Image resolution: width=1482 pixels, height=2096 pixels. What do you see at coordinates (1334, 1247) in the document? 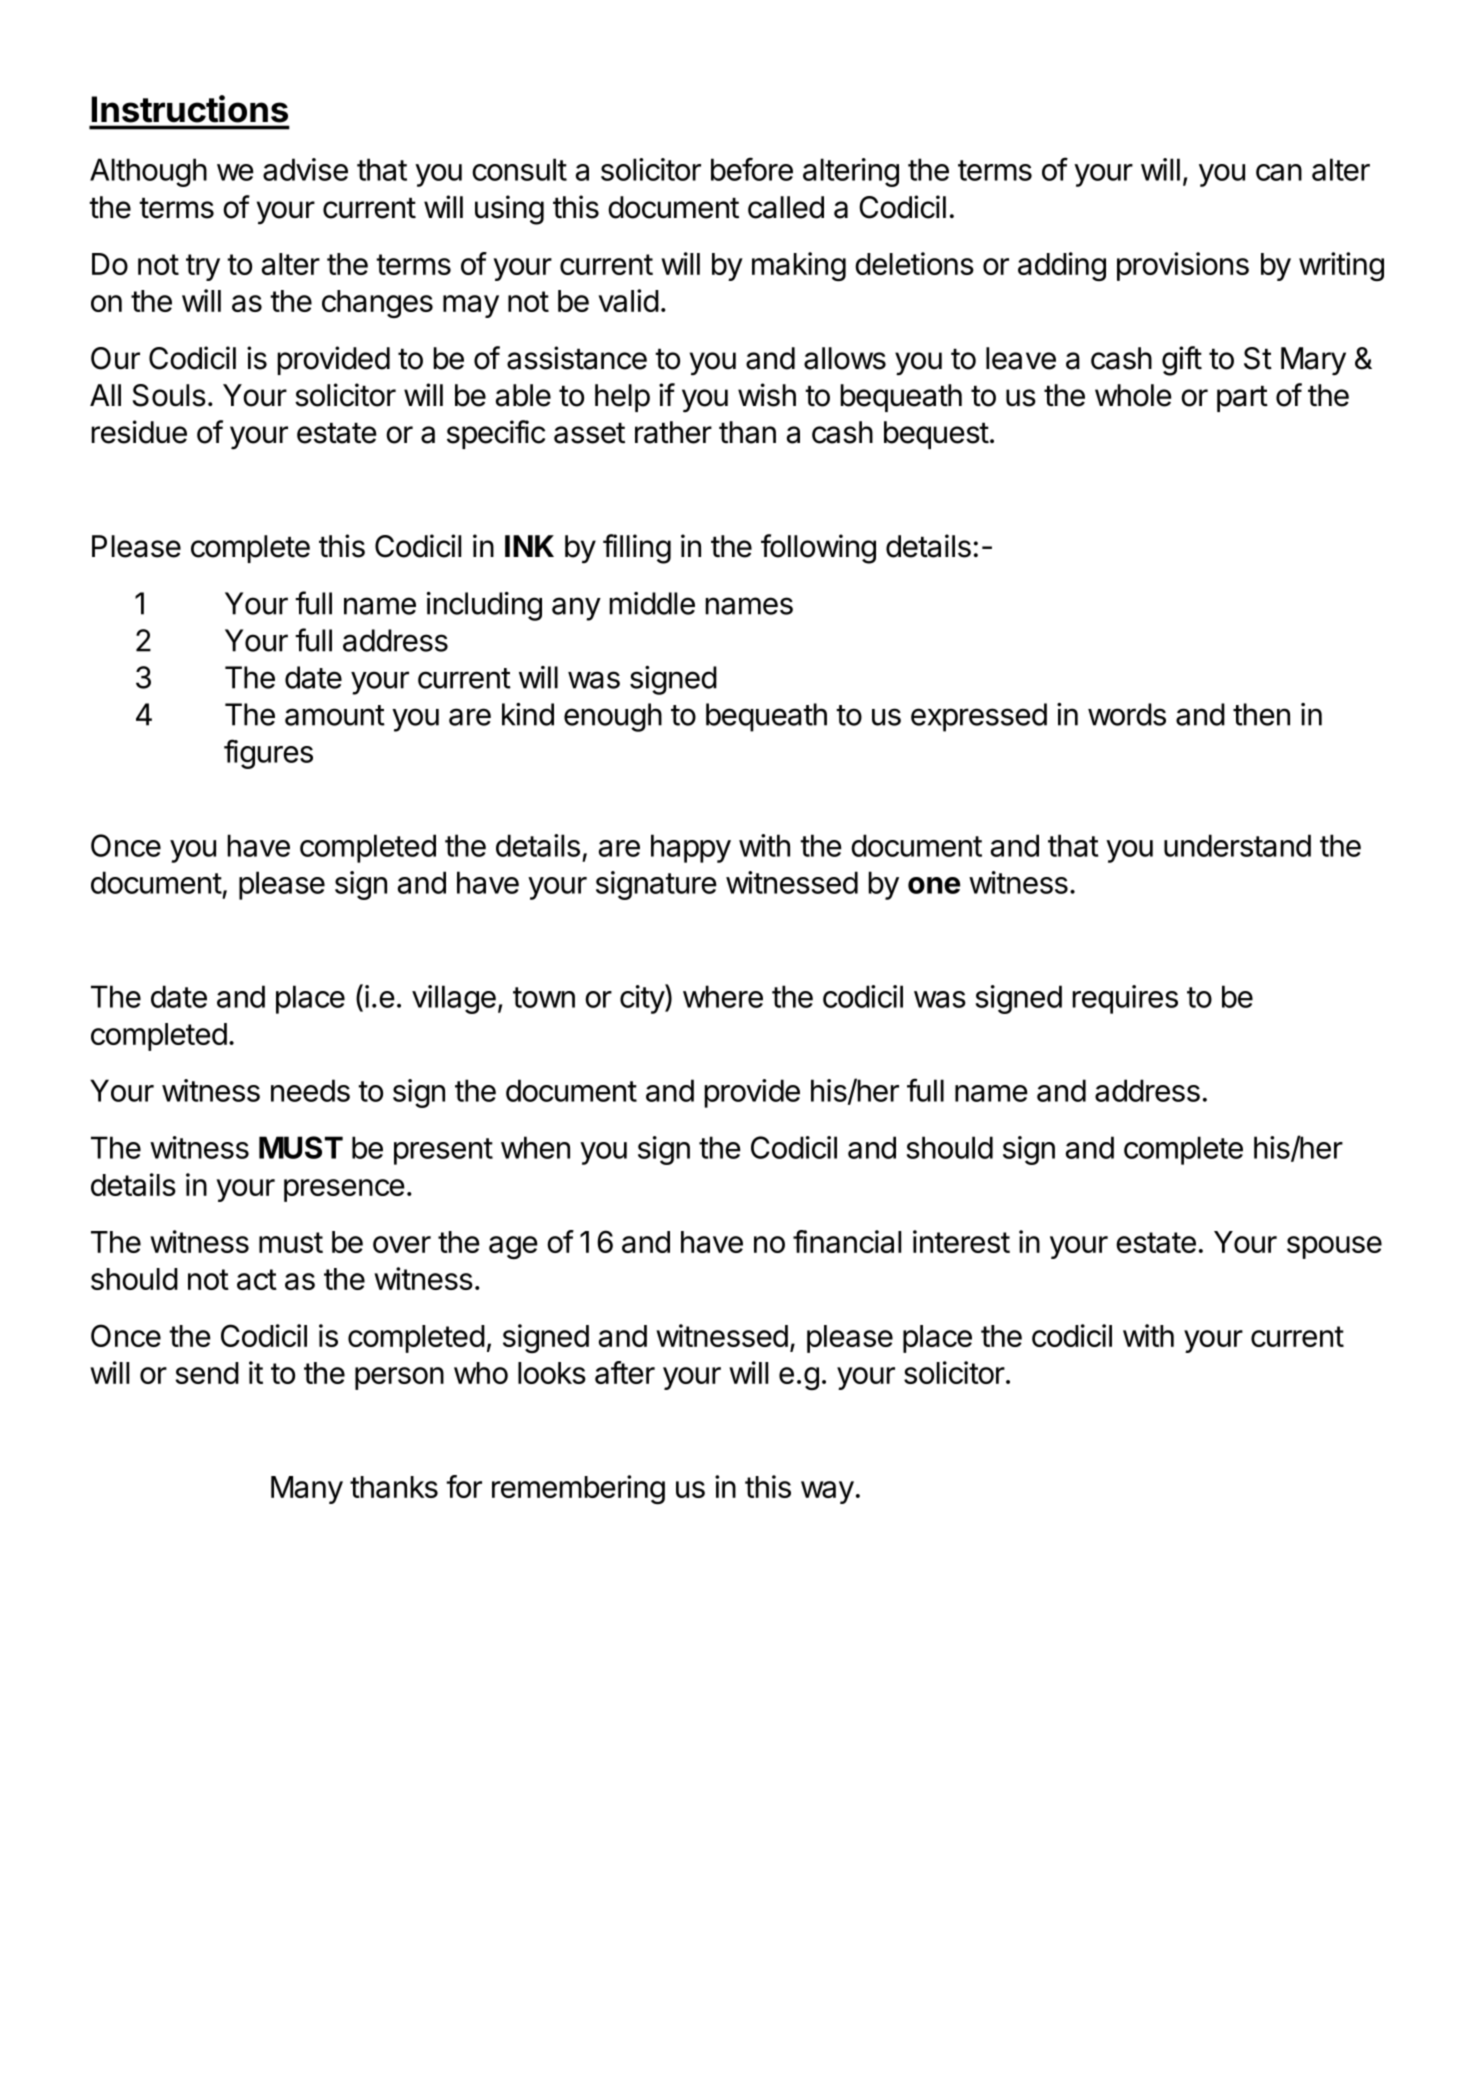
I see `spouse` at bounding box center [1334, 1247].
